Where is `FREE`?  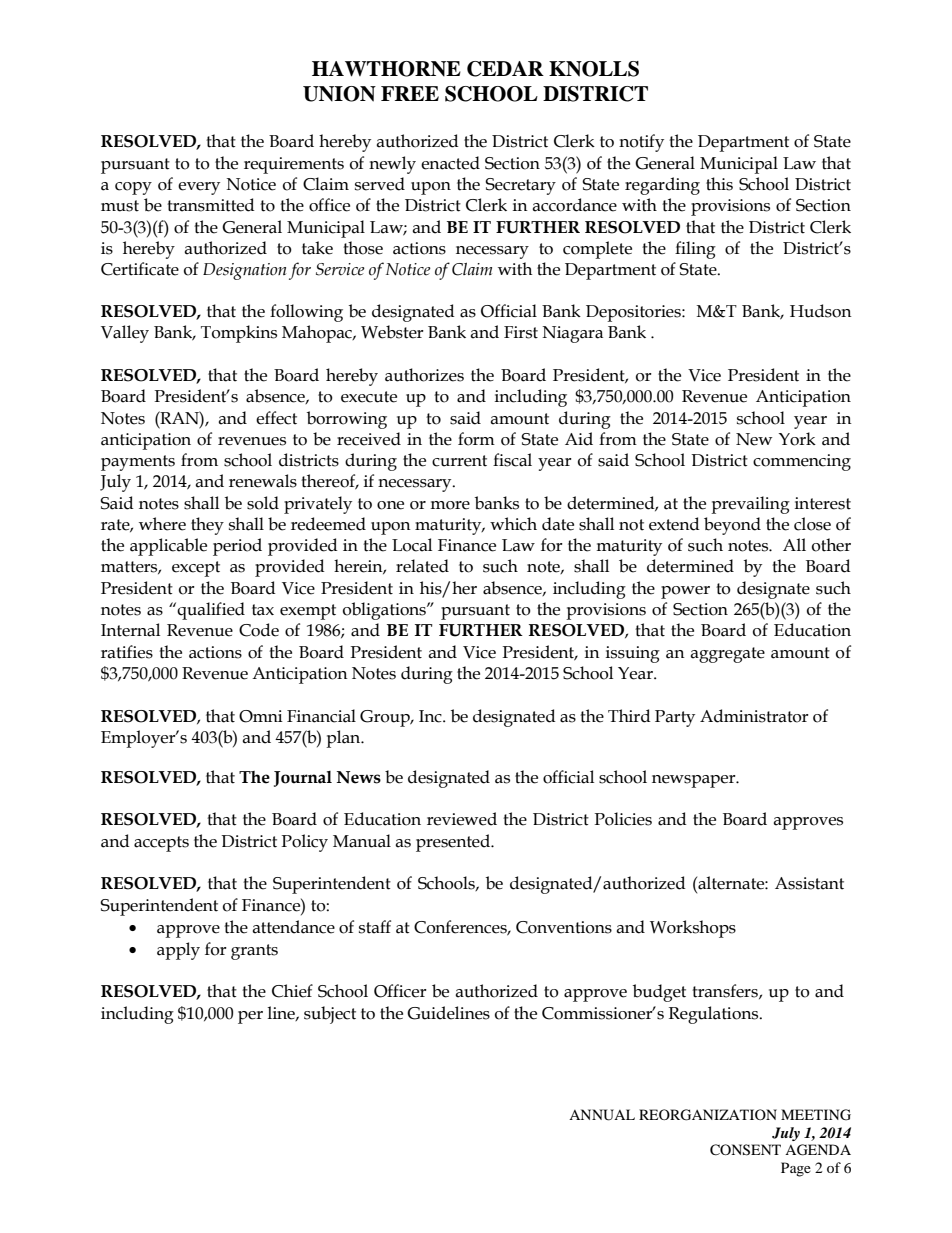
FREE is located at coordinates (410, 93).
